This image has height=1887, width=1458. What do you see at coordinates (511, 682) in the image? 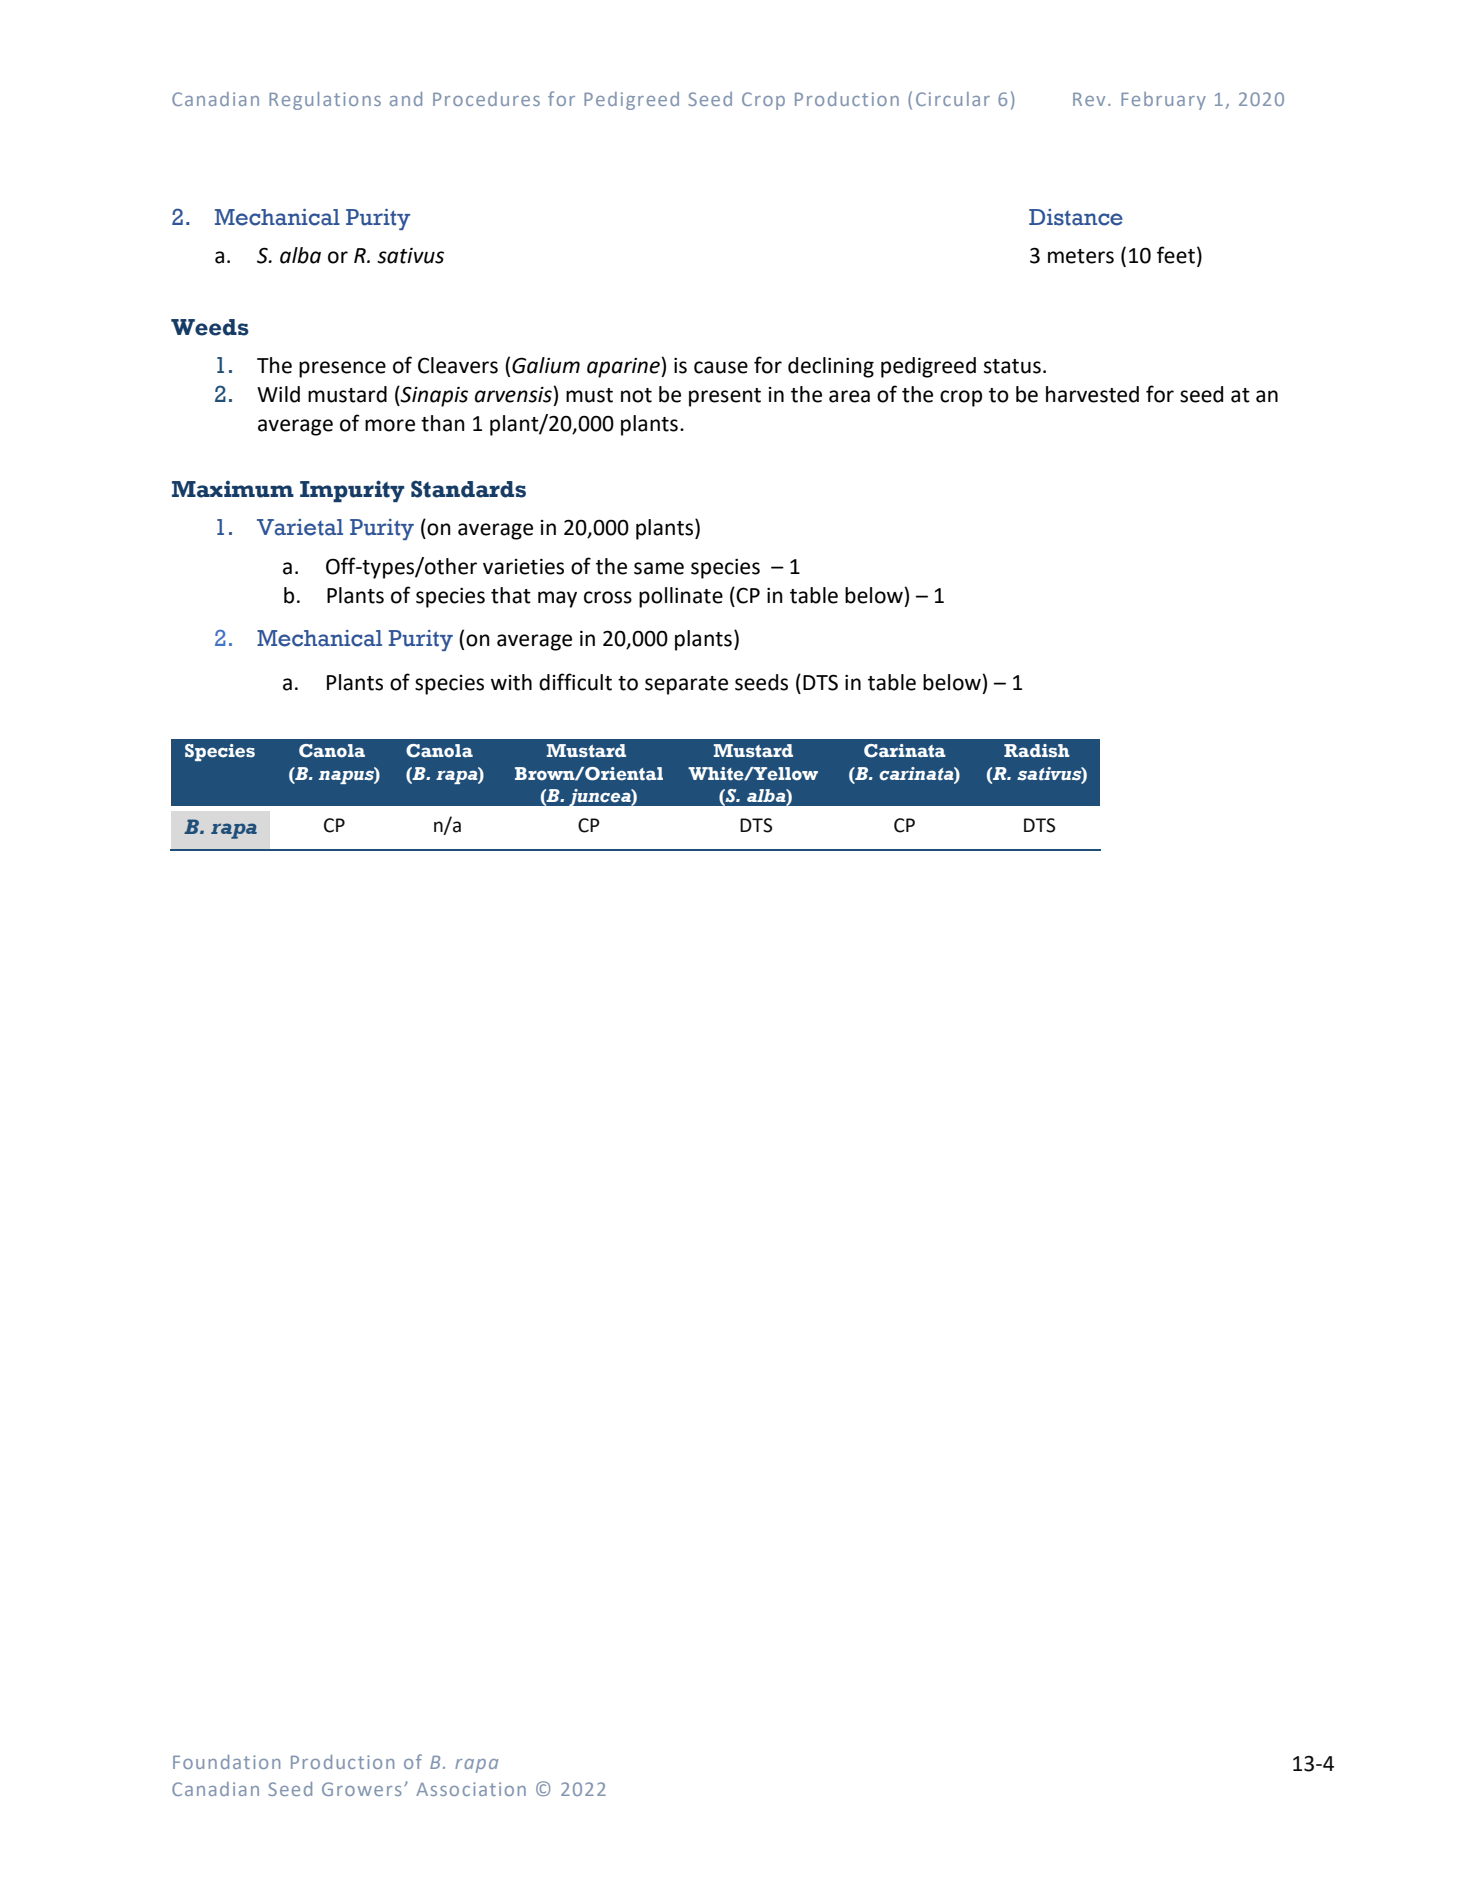
I see `with` at bounding box center [511, 682].
